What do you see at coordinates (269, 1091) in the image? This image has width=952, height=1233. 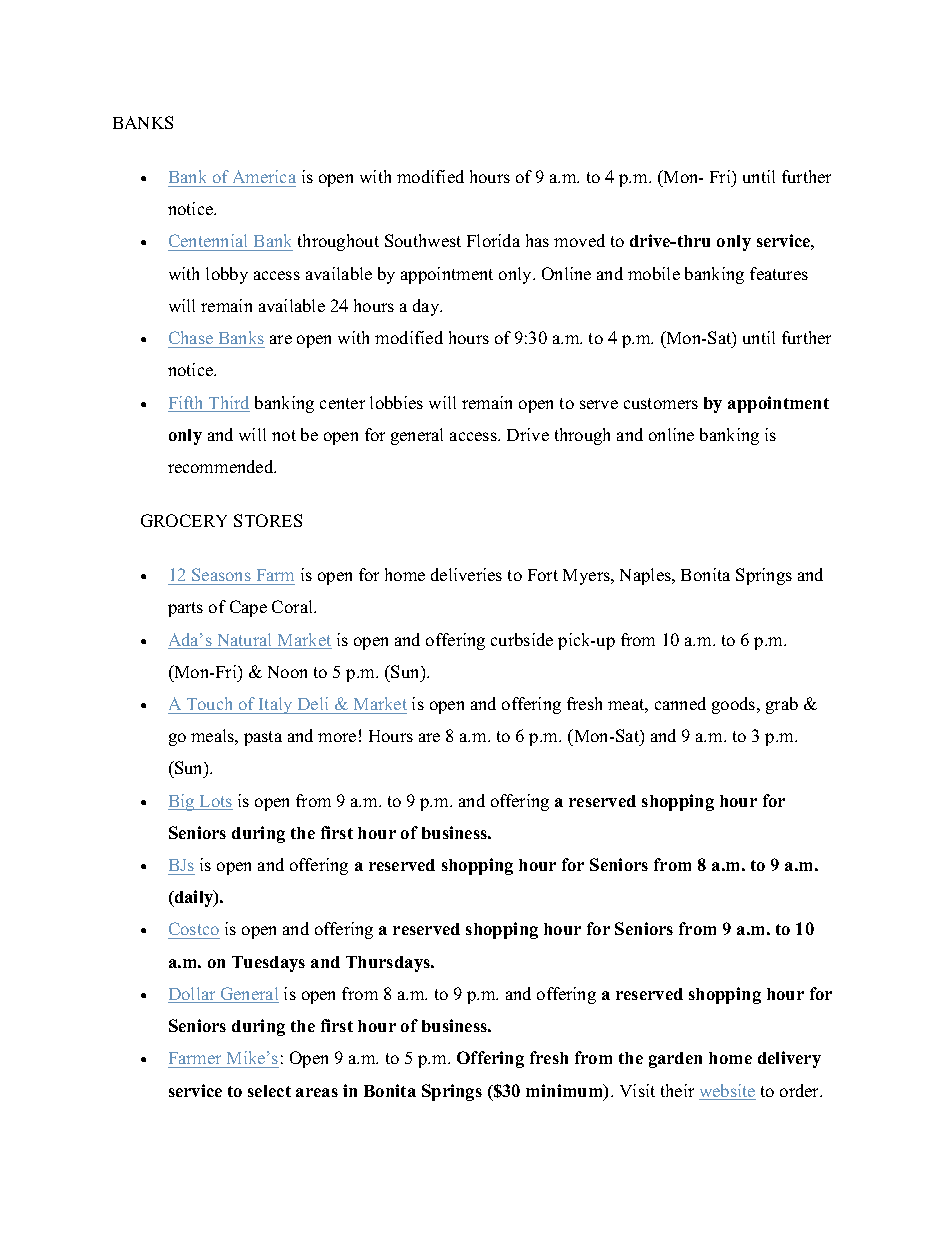 I see `select` at bounding box center [269, 1091].
